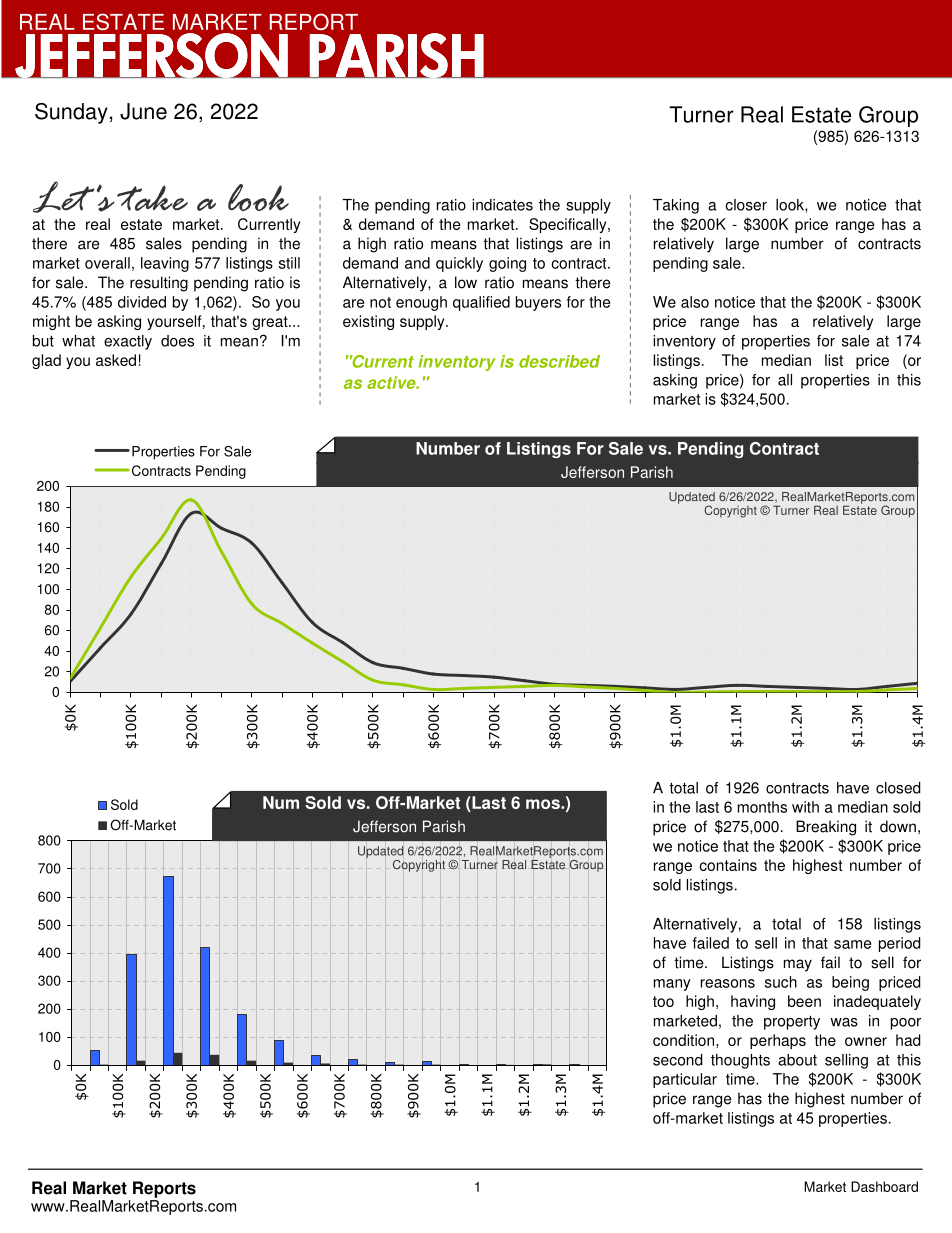 The width and height of the image is (952, 1233). I want to click on described, so click(559, 361).
